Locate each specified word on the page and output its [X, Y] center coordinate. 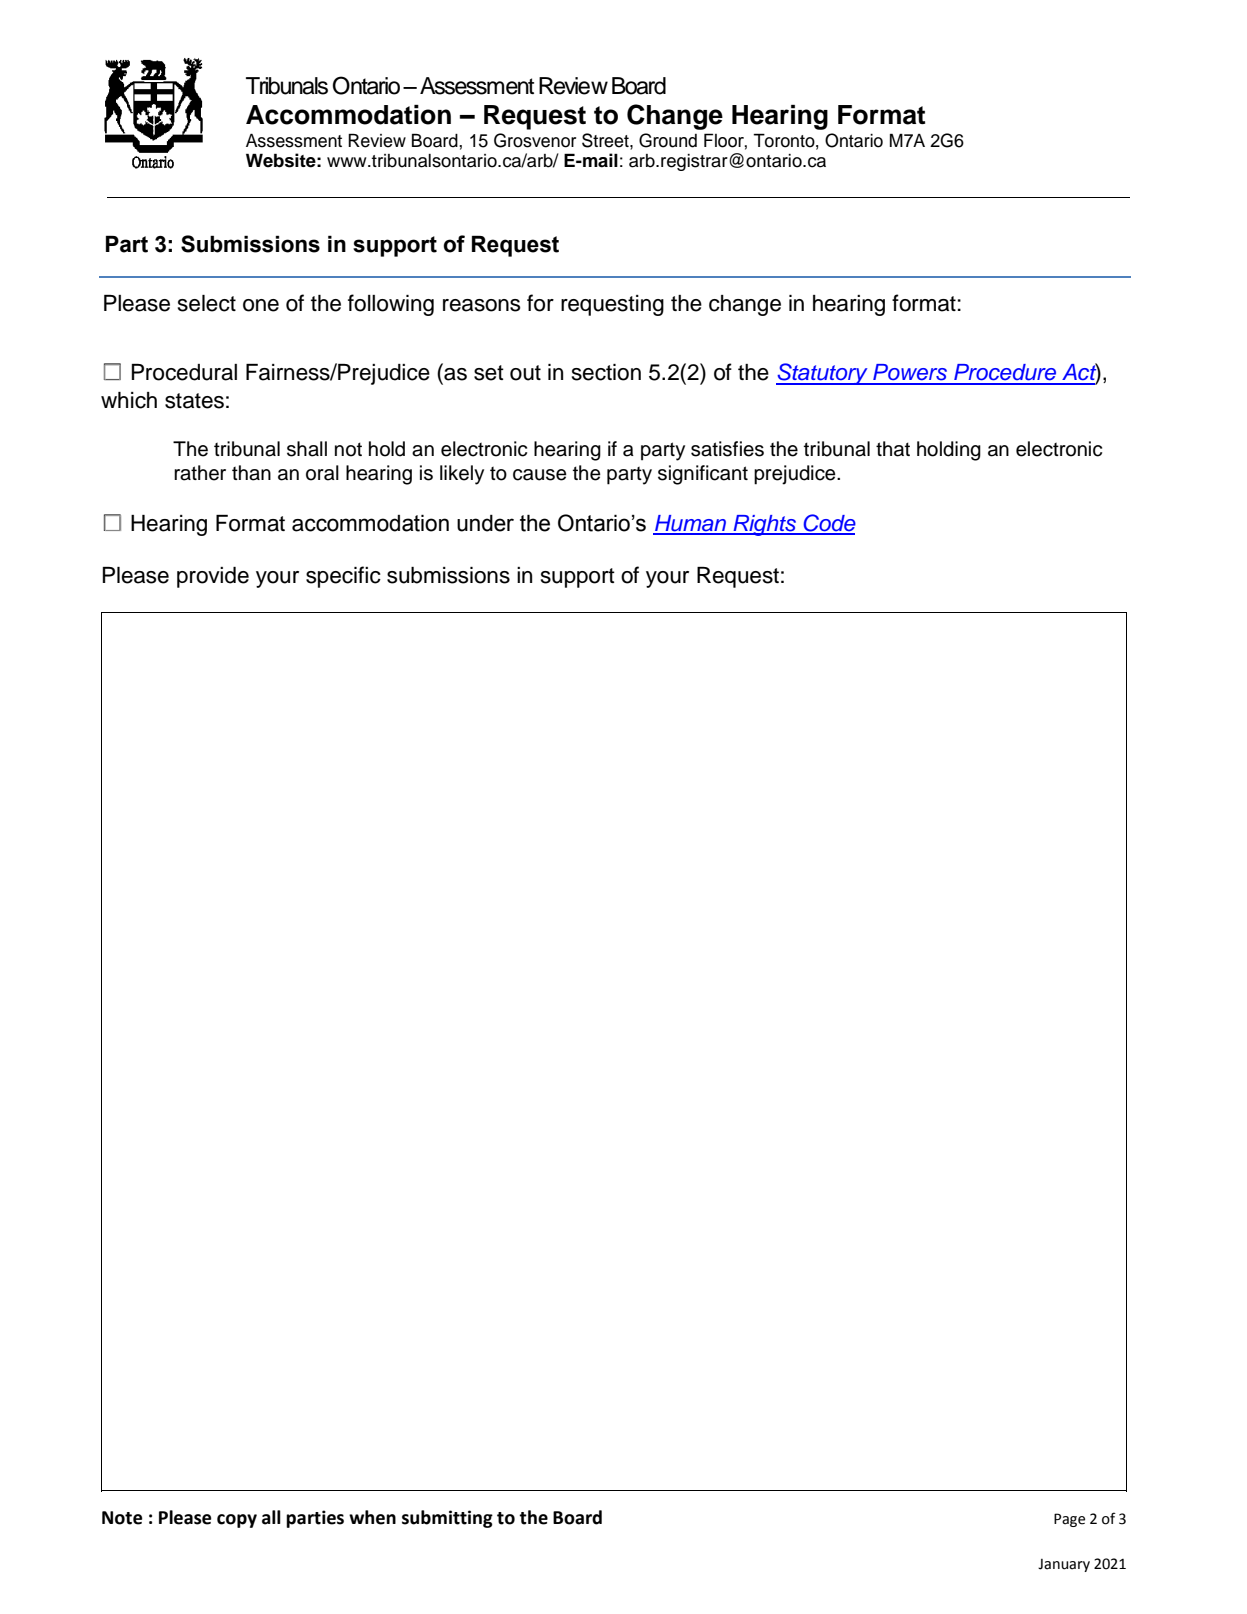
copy [237, 1521]
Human [691, 524]
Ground [668, 140]
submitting [447, 1519]
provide [213, 577]
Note [122, 1518]
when [372, 1517]
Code [828, 524]
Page [1069, 1520]
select [207, 303]
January [1064, 1565]
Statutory [823, 374]
